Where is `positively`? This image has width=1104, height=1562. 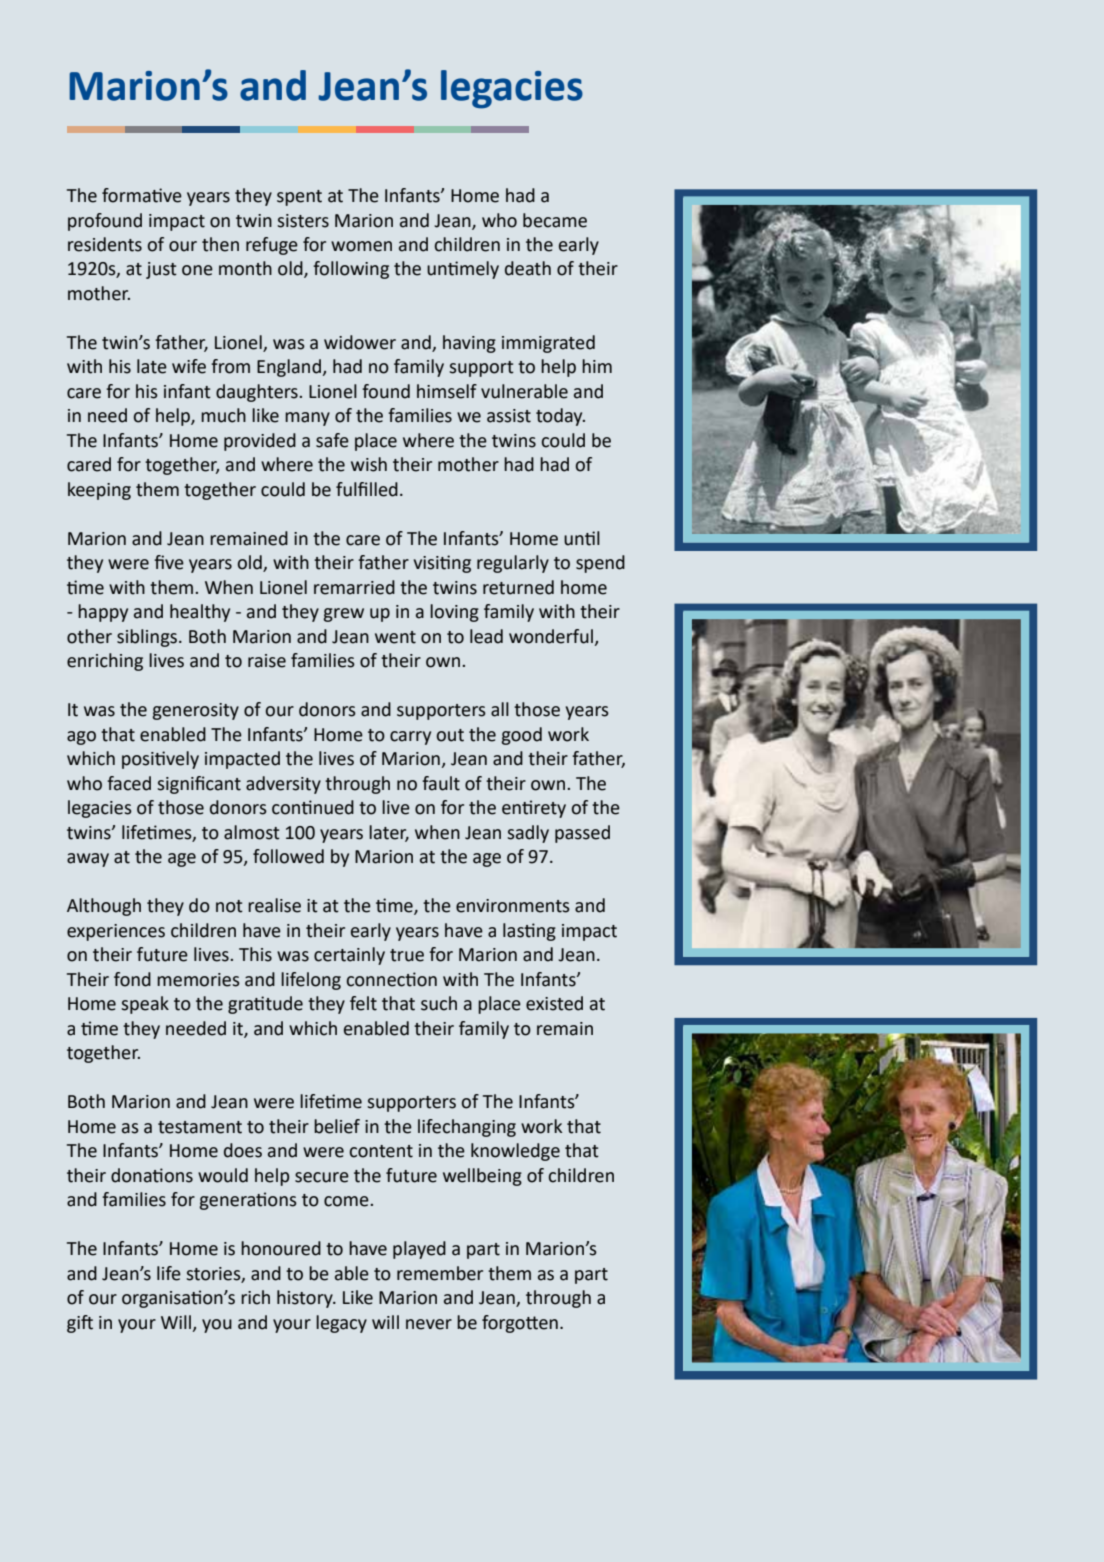 positively is located at coordinates (160, 760).
